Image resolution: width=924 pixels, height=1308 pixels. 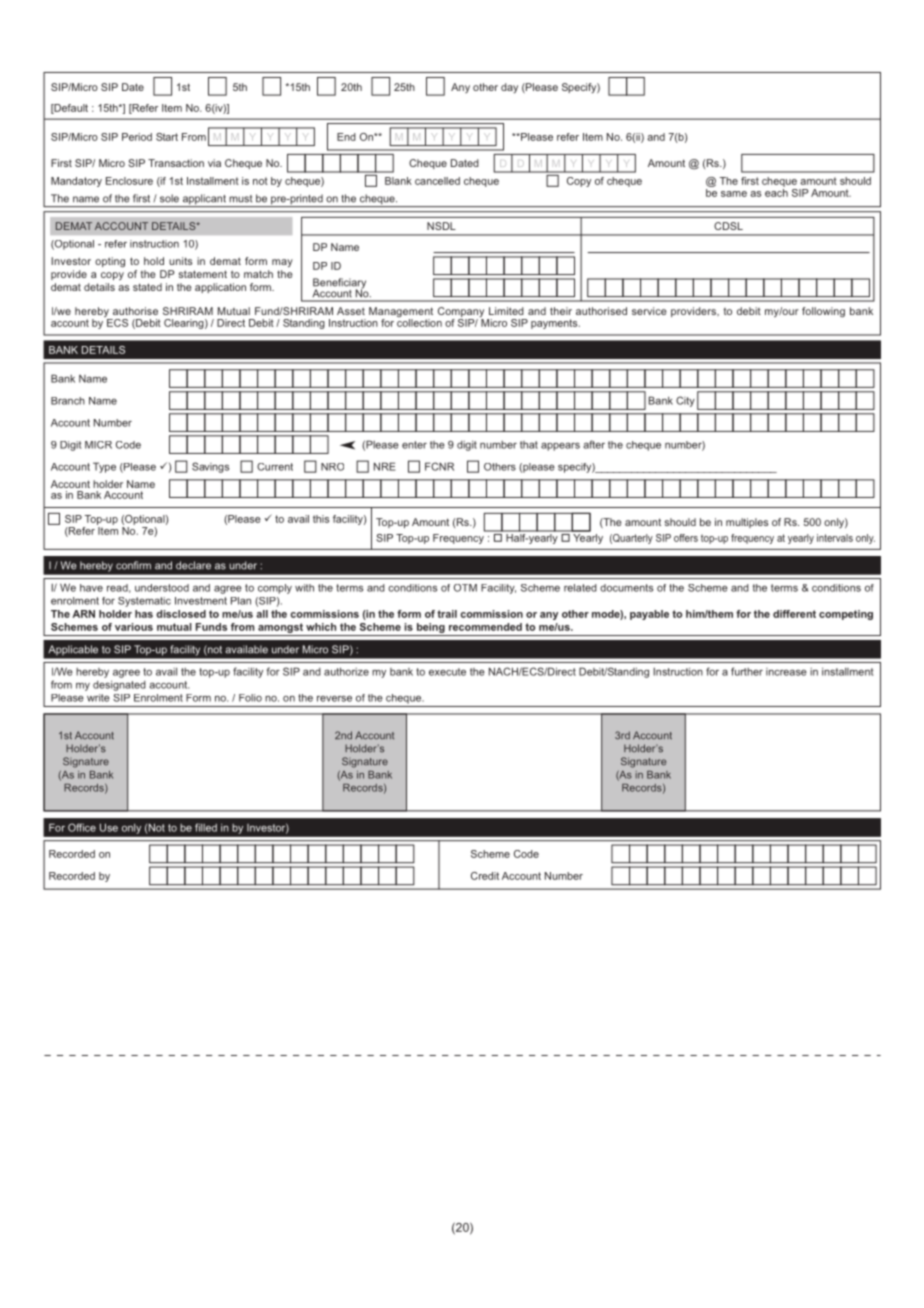 I want to click on day, so click(x=509, y=88).
